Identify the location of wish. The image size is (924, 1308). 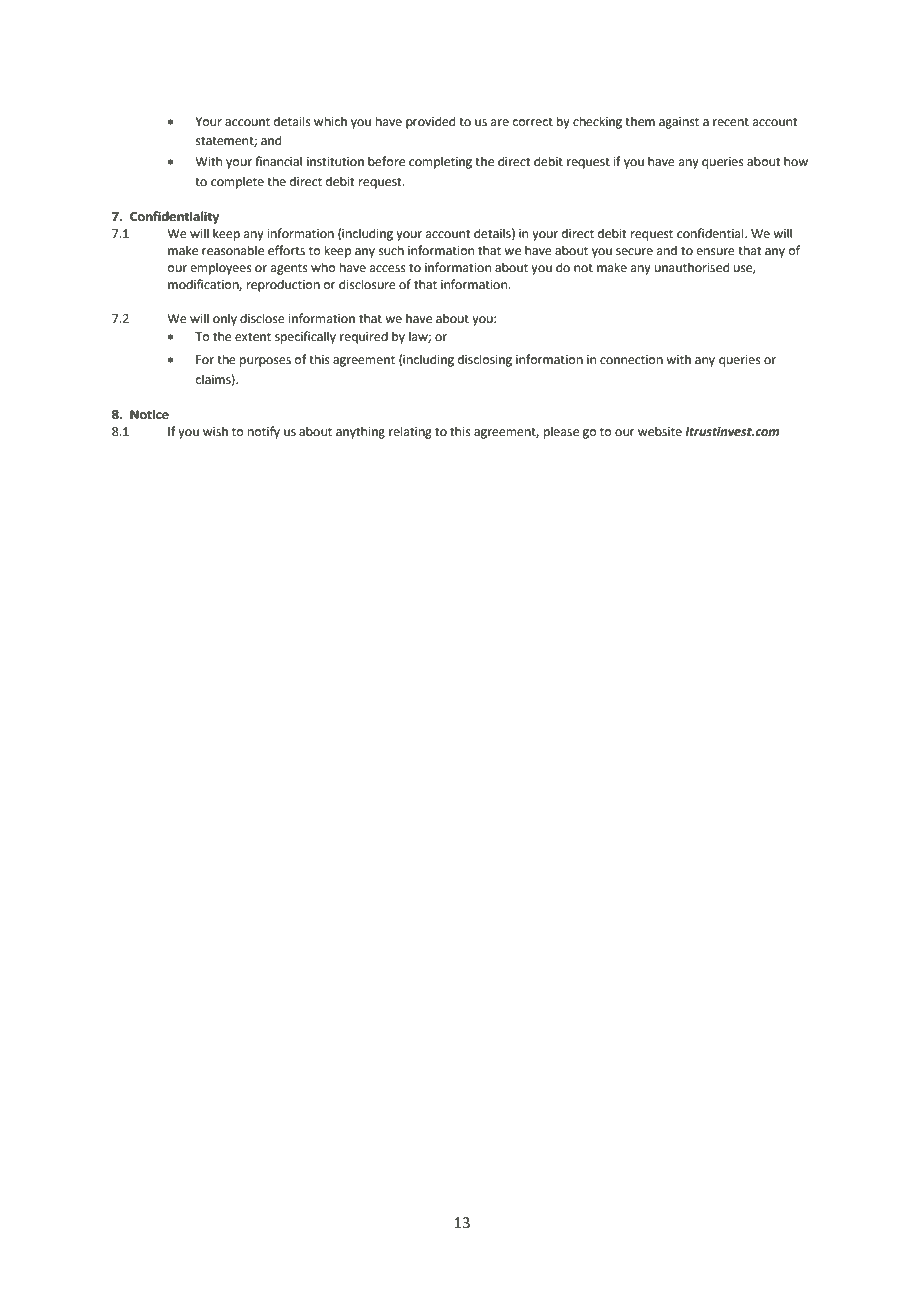
(215, 431).
